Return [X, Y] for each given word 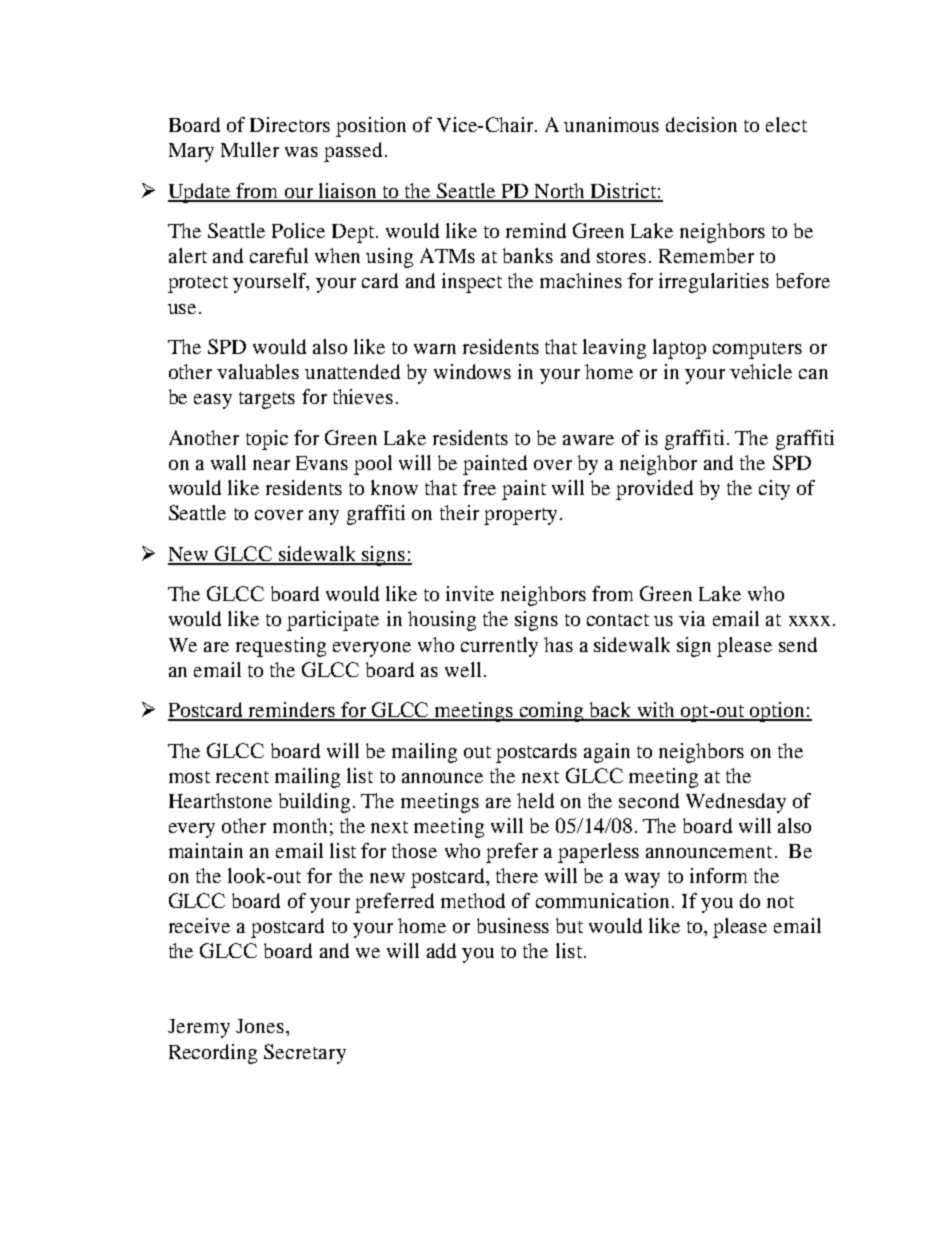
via [692, 618]
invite [470, 593]
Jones [260, 1026]
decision [701, 124]
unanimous [611, 124]
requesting [281, 647]
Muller [250, 149]
